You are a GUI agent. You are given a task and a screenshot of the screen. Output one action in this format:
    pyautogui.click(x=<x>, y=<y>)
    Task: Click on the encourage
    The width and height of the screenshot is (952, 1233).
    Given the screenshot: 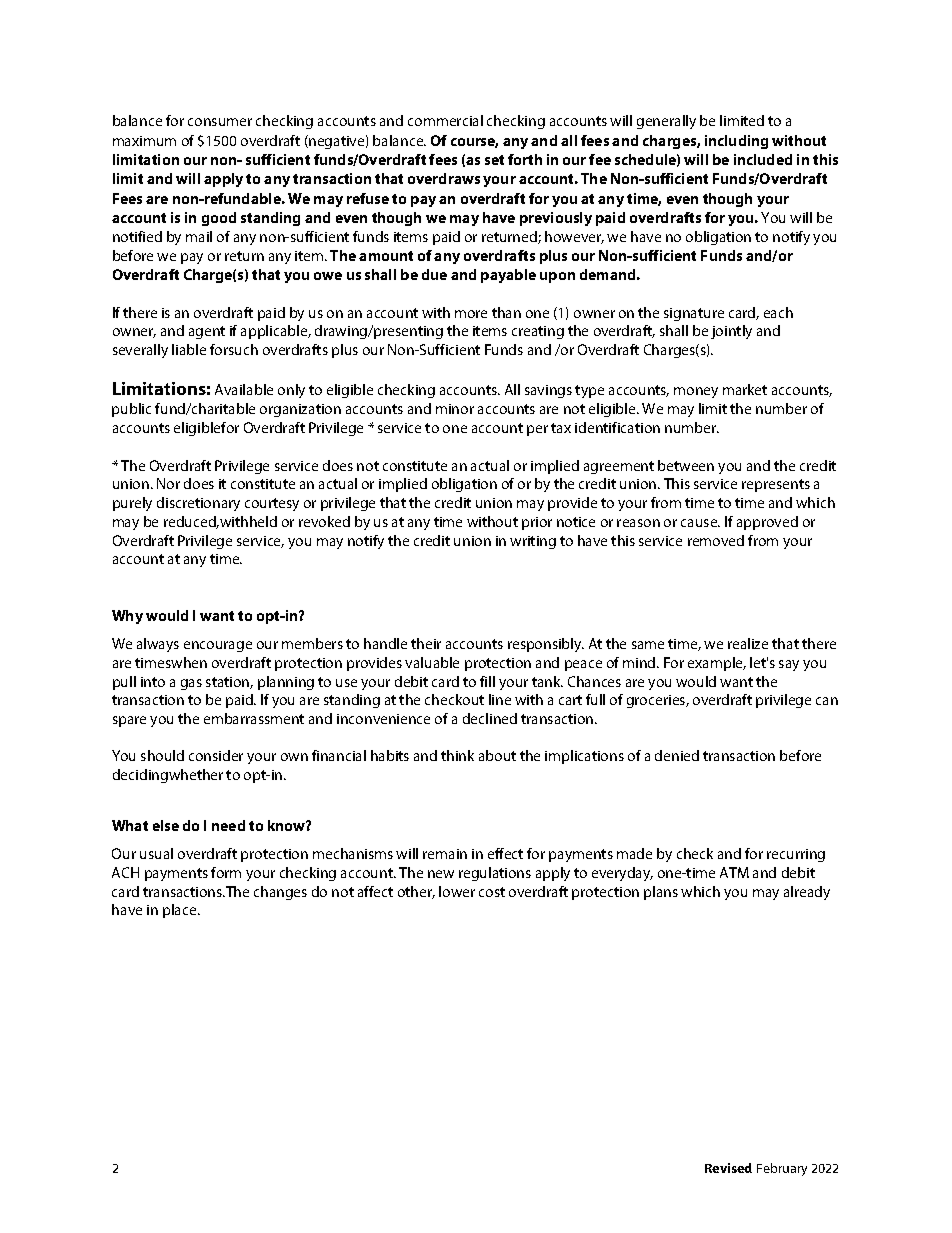 What is the action you would take?
    pyautogui.click(x=218, y=646)
